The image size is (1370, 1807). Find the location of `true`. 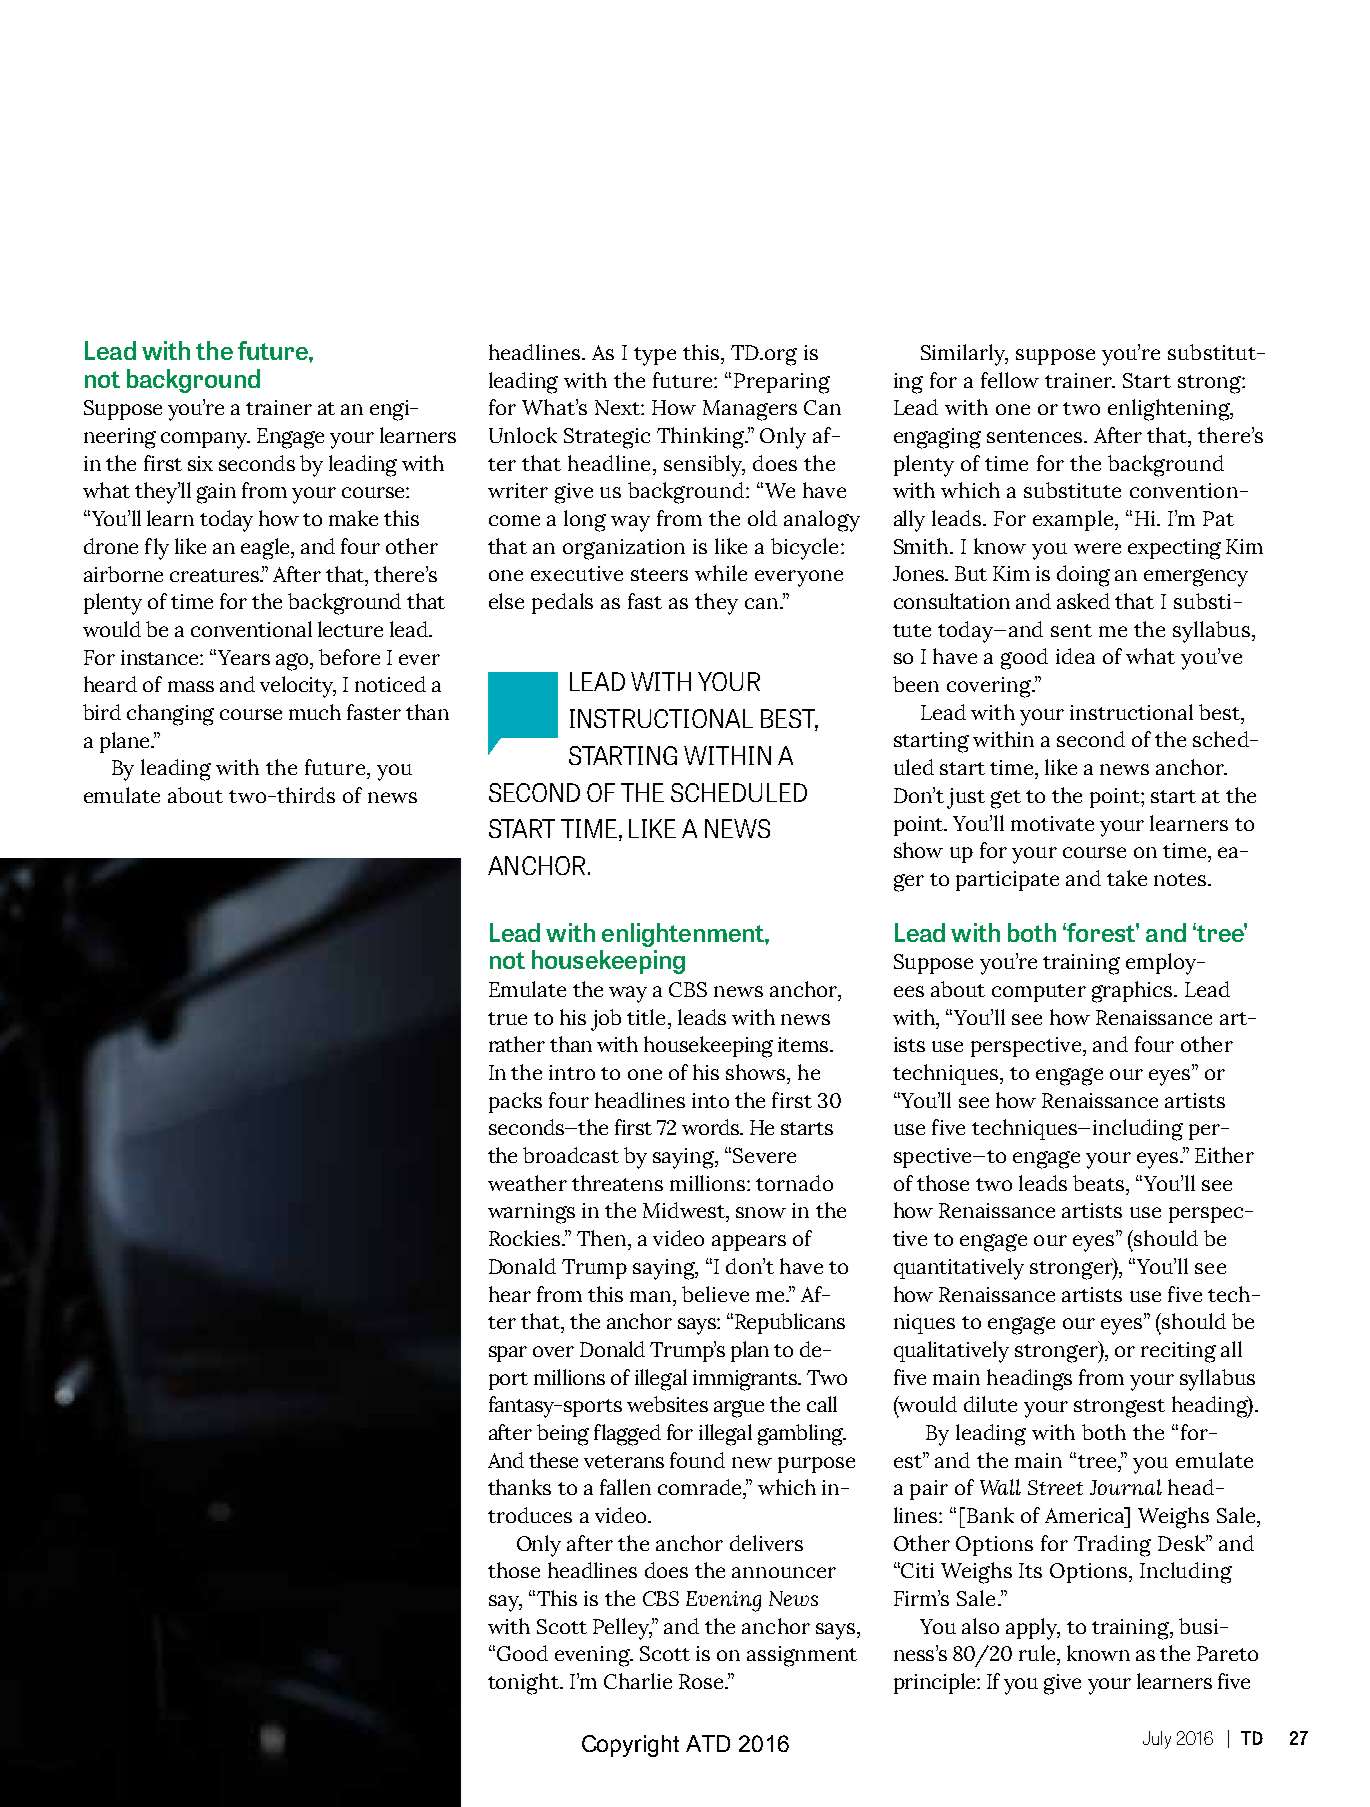

true is located at coordinates (507, 1018).
